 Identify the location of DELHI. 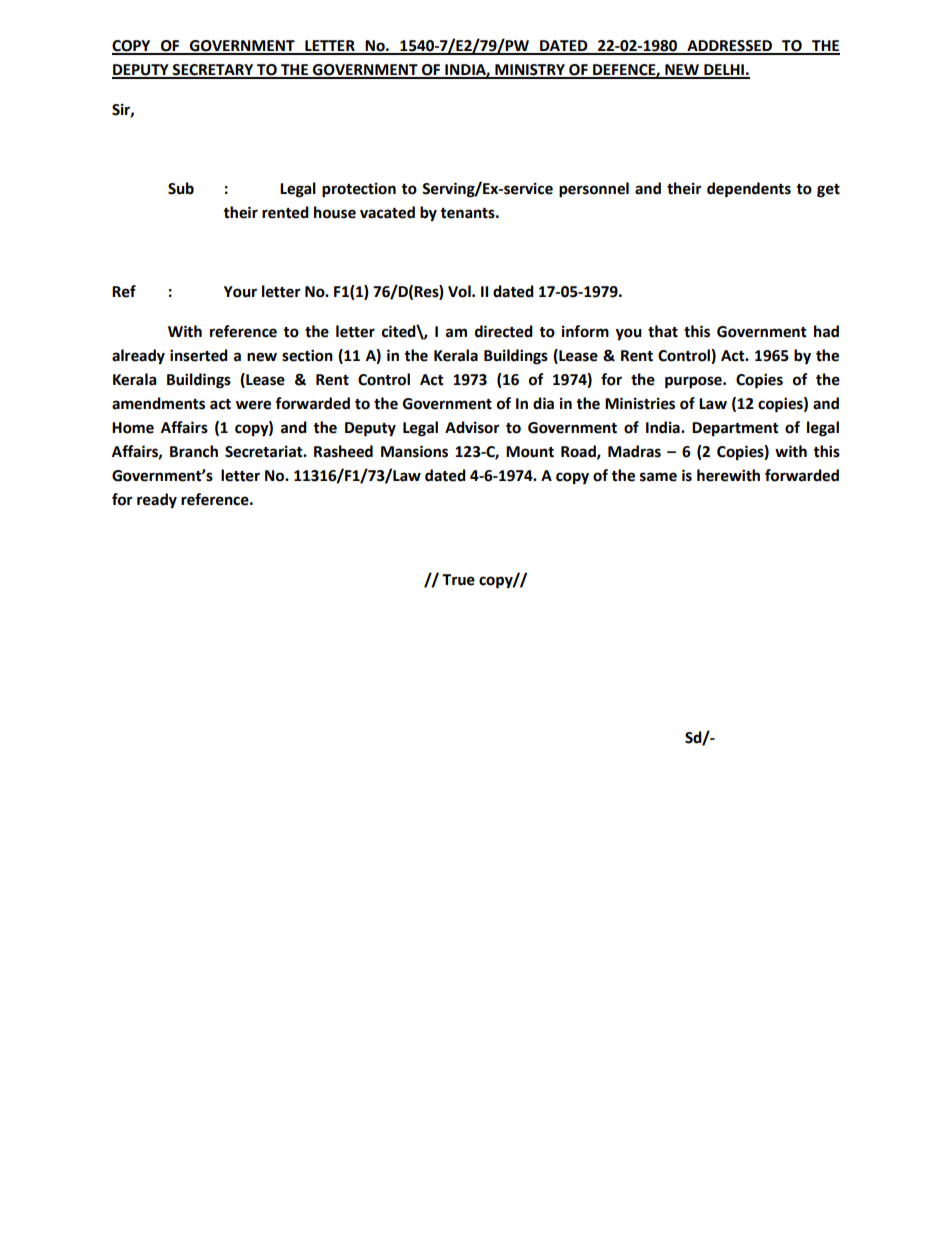
(724, 71).
